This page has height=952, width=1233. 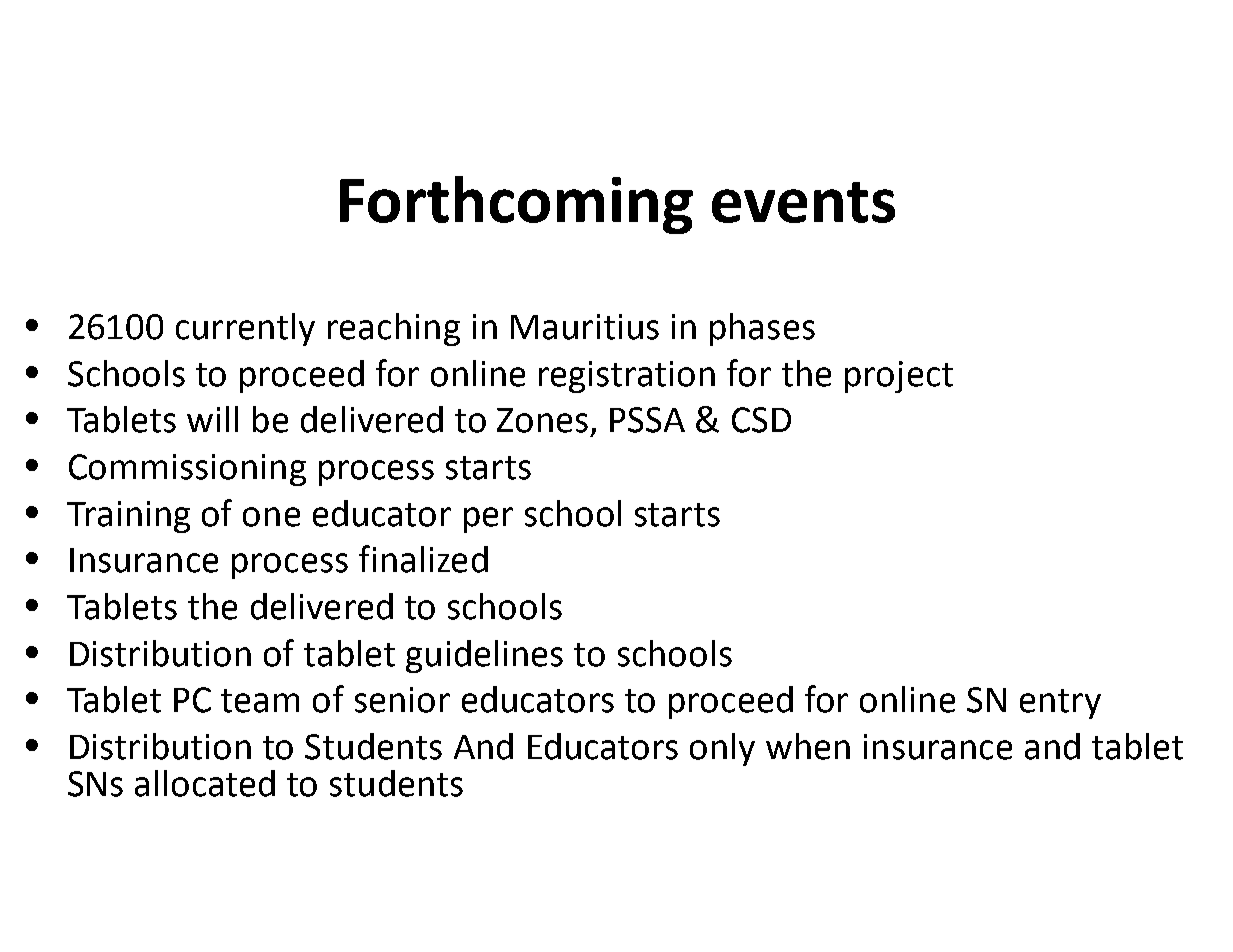 I want to click on Forthcoming, so click(x=516, y=205).
